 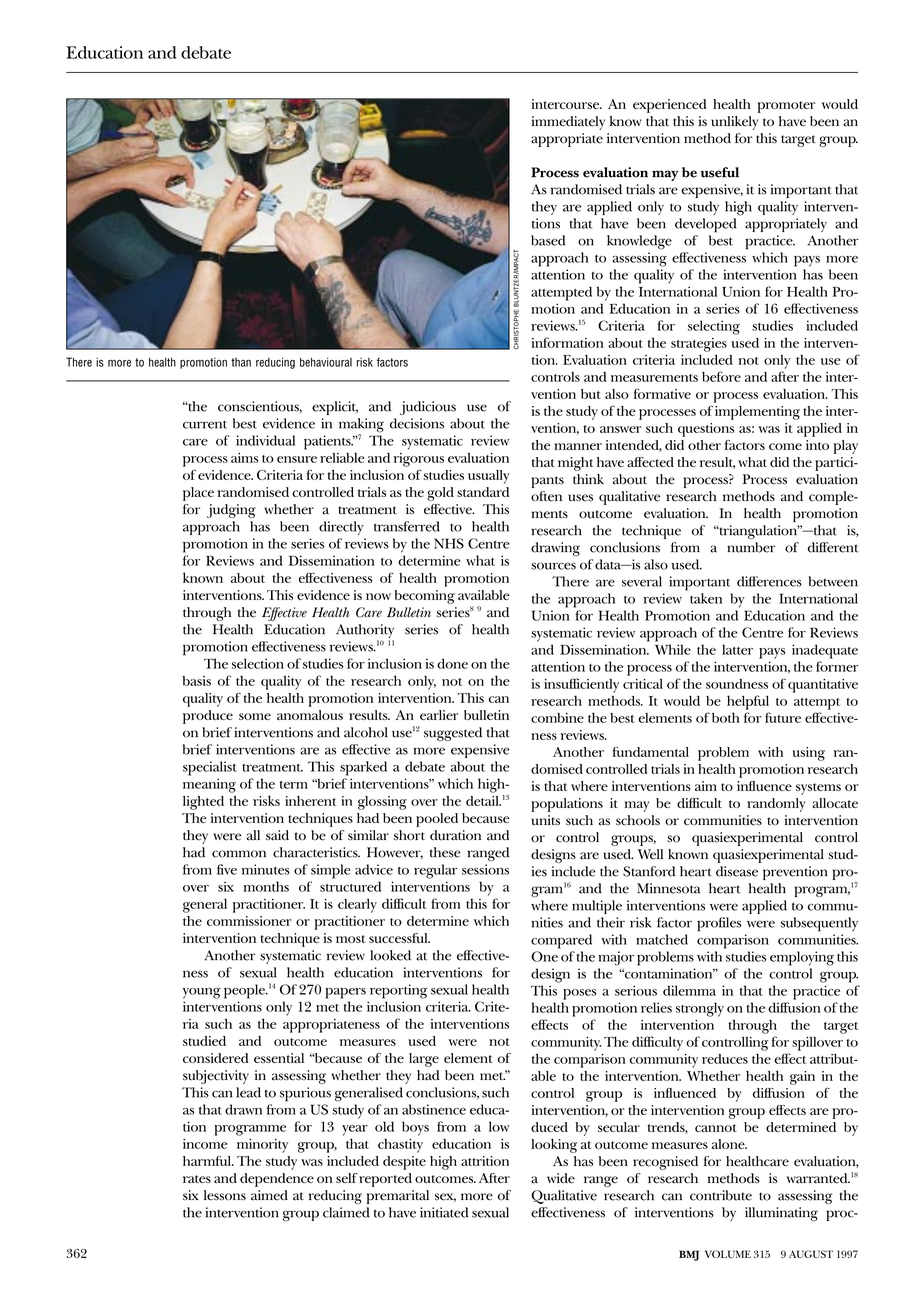 I want to click on combine, so click(x=557, y=718).
